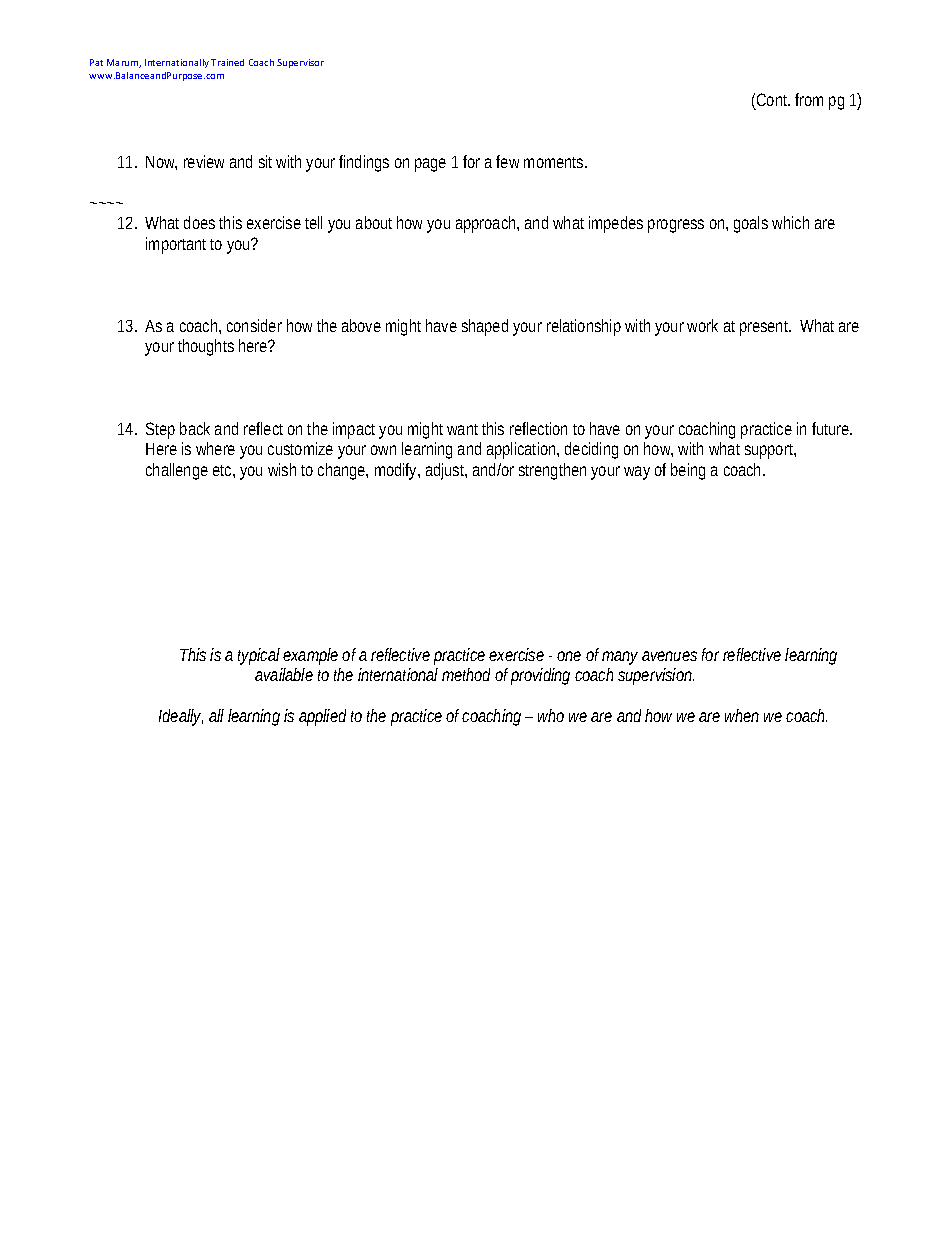 The width and height of the page is (952, 1233). Describe the element at coordinates (177, 471) in the page. I see `challenge` at that location.
